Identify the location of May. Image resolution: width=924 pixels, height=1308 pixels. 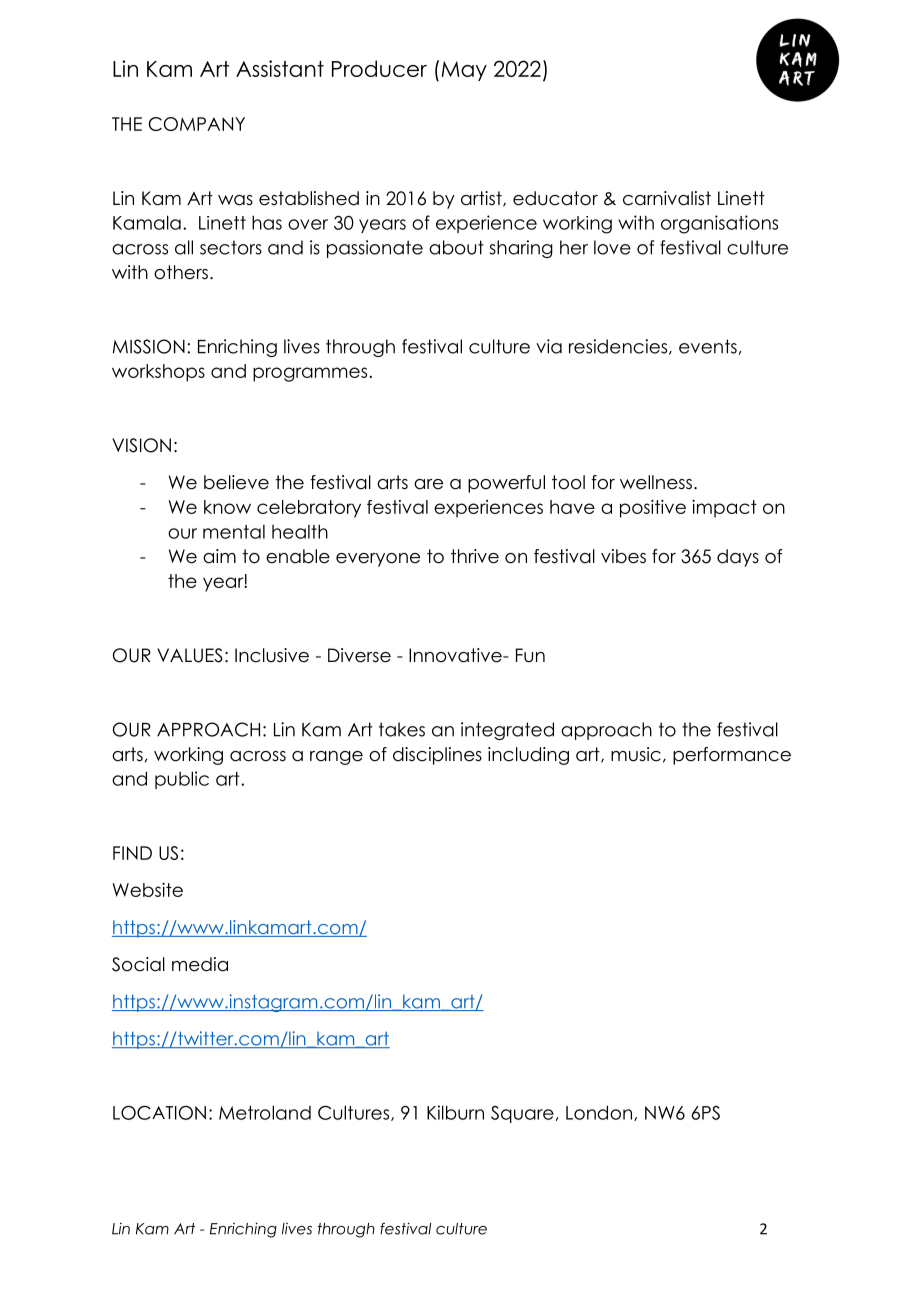
(464, 71).
